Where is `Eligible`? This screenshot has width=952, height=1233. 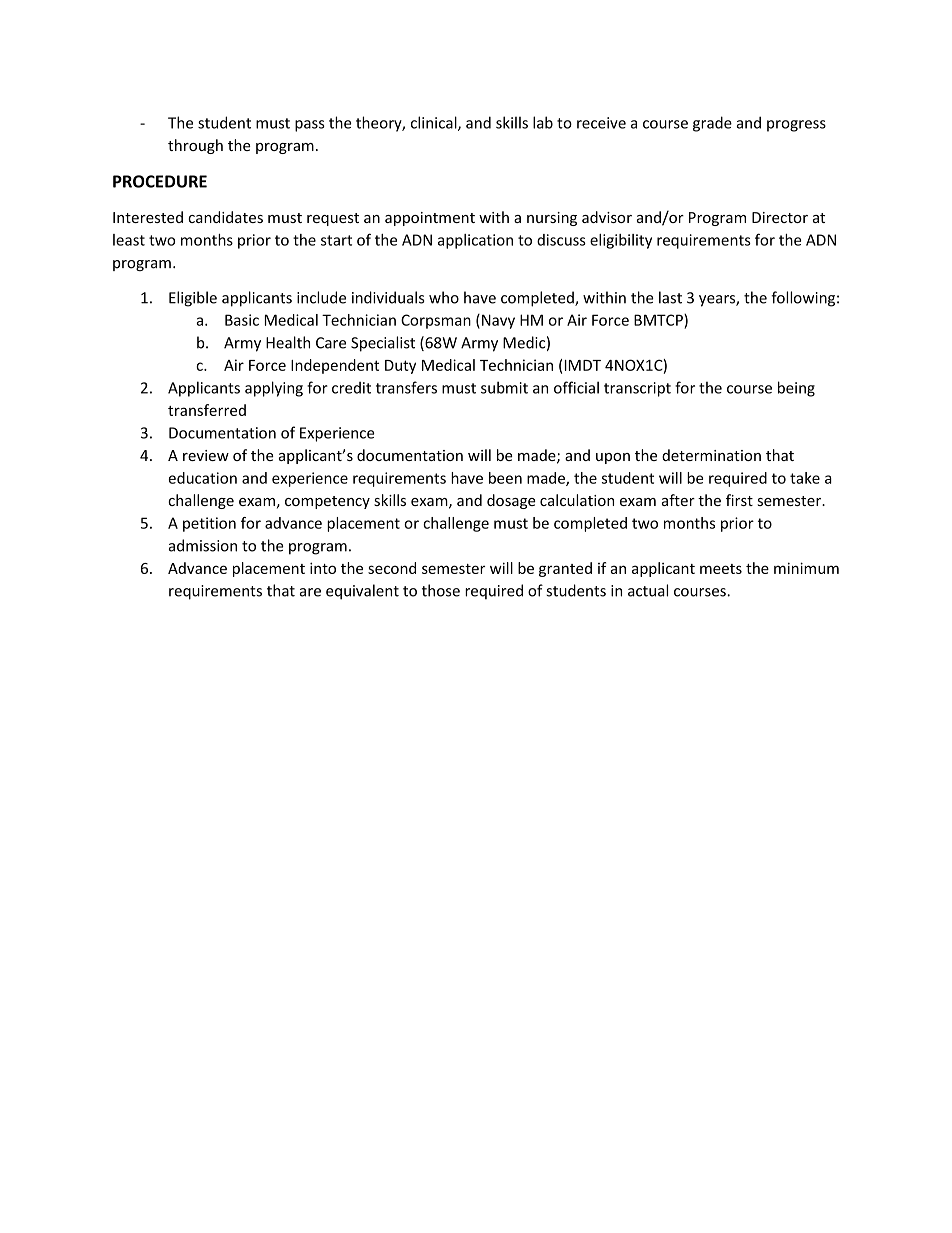
Eligible is located at coordinates (193, 299).
